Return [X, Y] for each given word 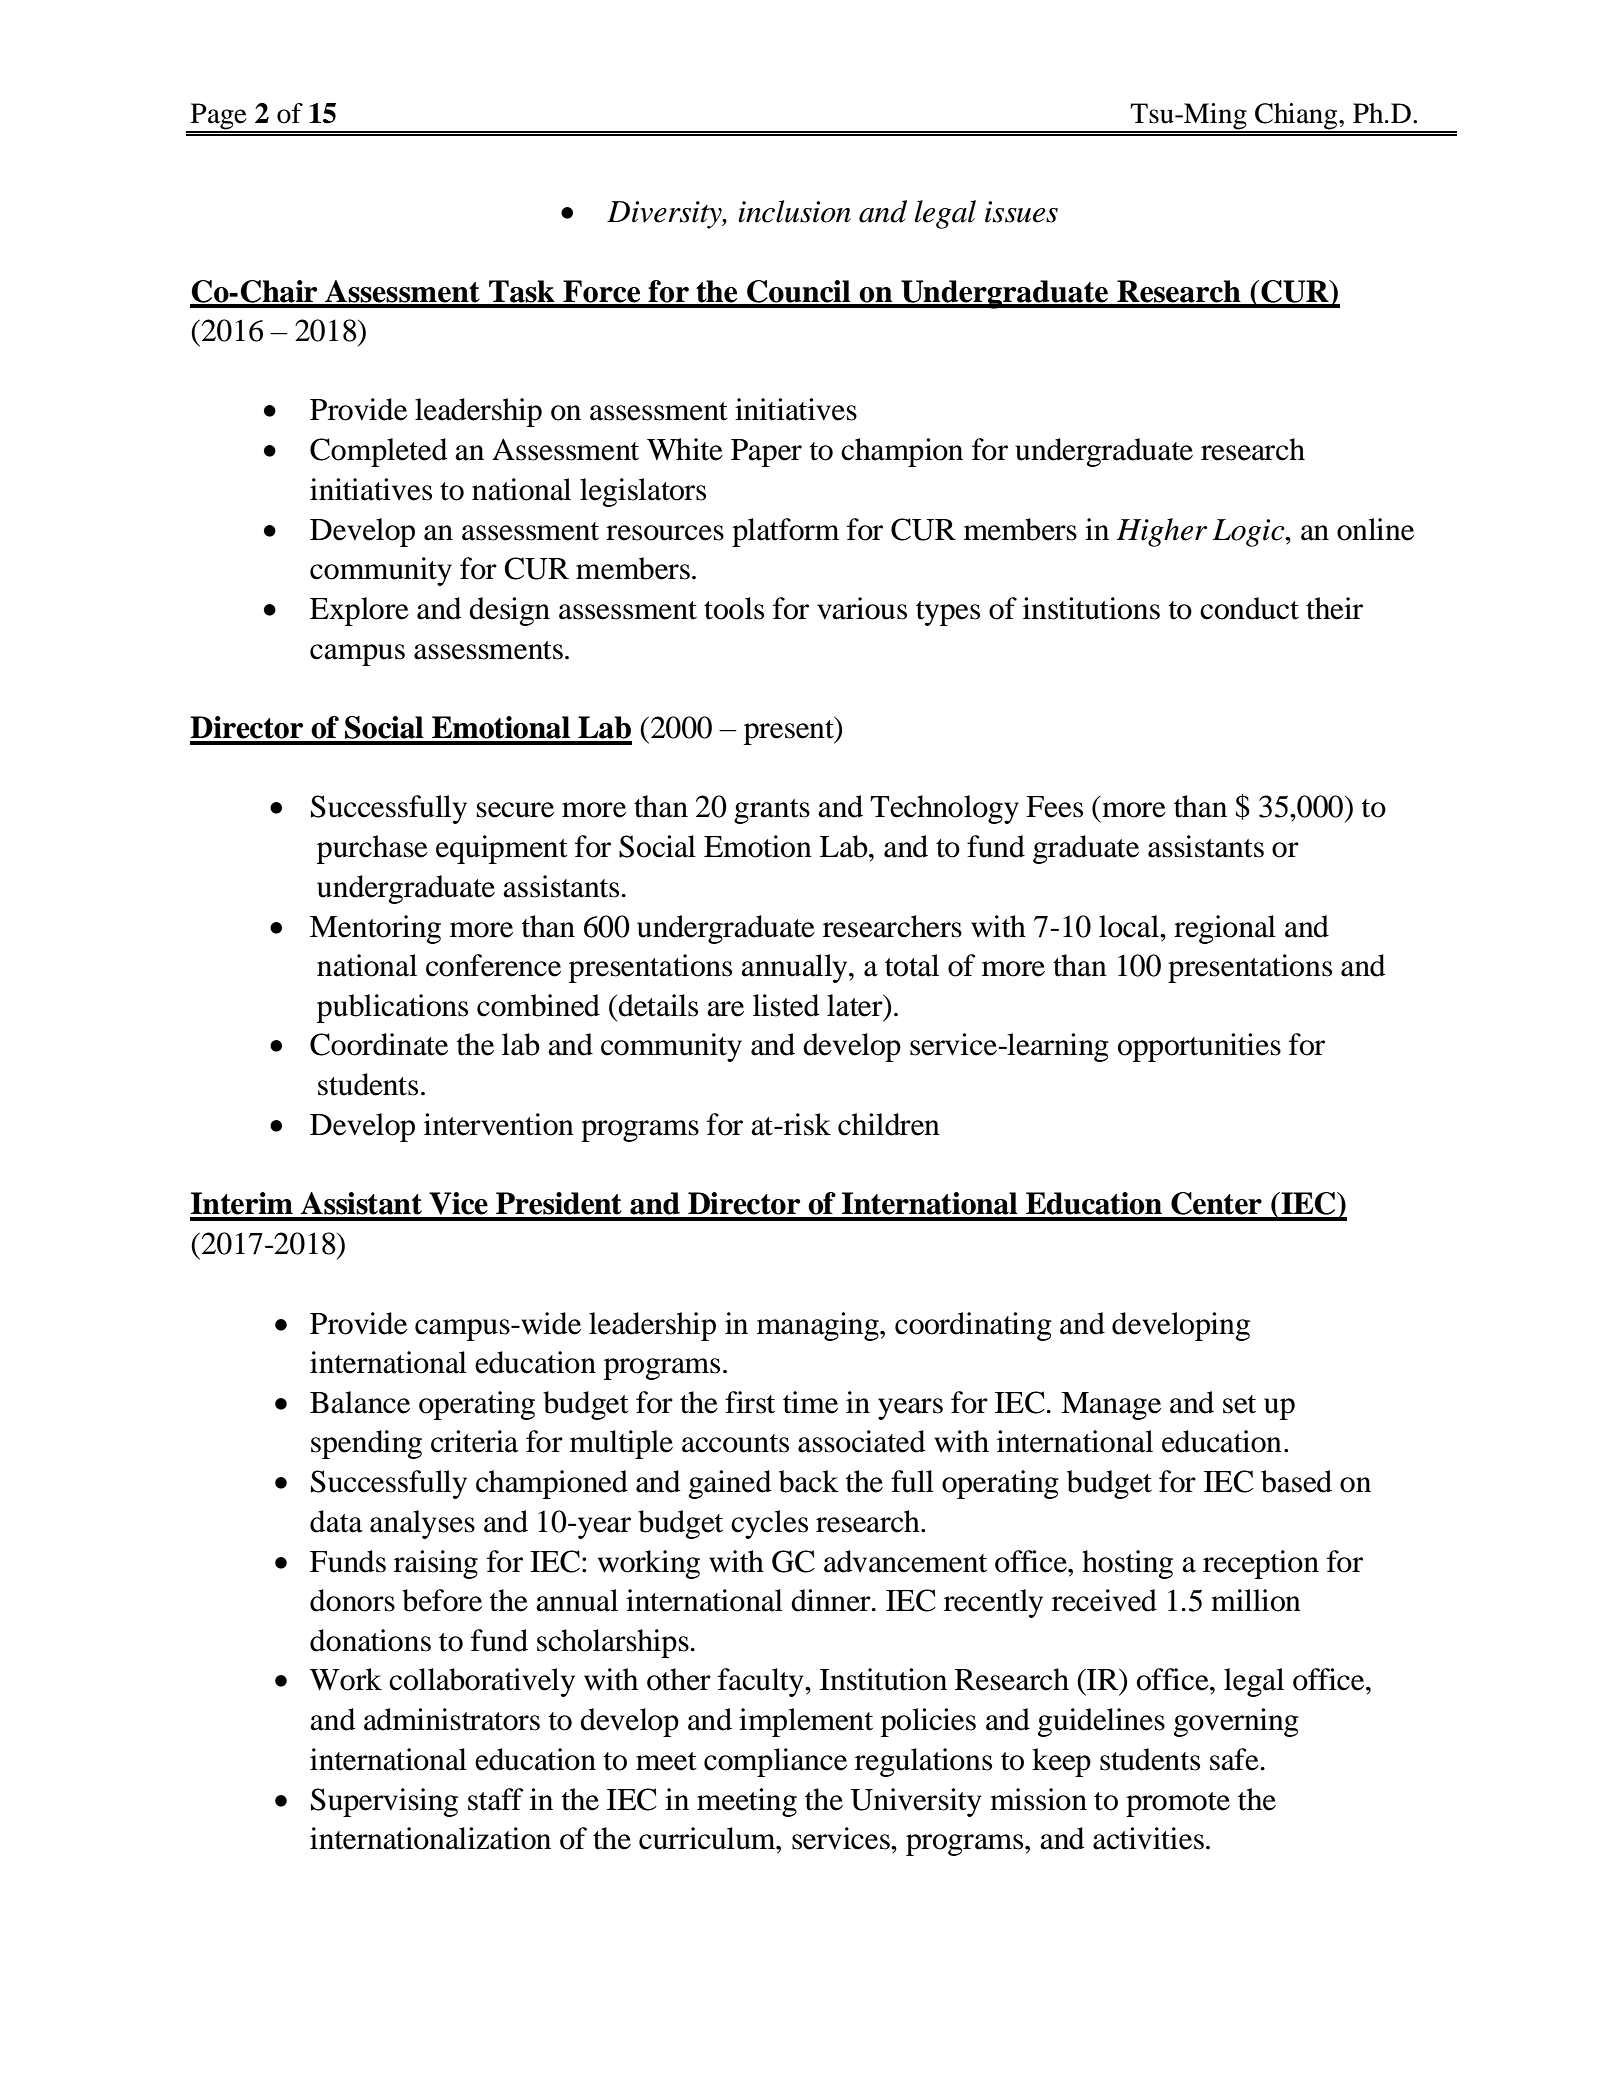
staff [496, 1799]
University [915, 1802]
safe [1234, 1759]
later [856, 1005]
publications [392, 1008]
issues [1021, 212]
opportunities [1199, 1047]
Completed [379, 452]
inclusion [794, 211]
